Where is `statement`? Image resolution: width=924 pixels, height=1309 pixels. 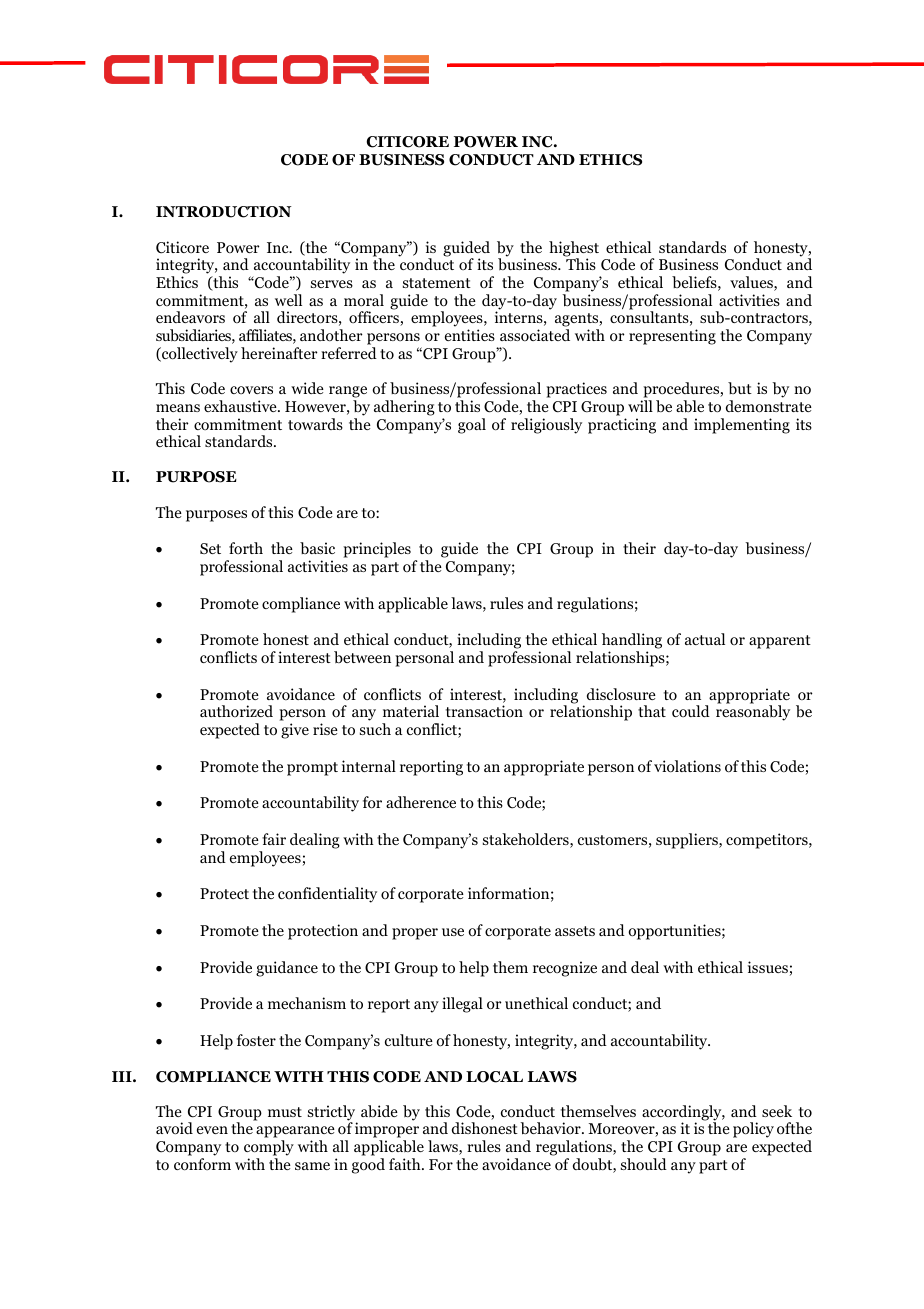 statement is located at coordinates (437, 283).
